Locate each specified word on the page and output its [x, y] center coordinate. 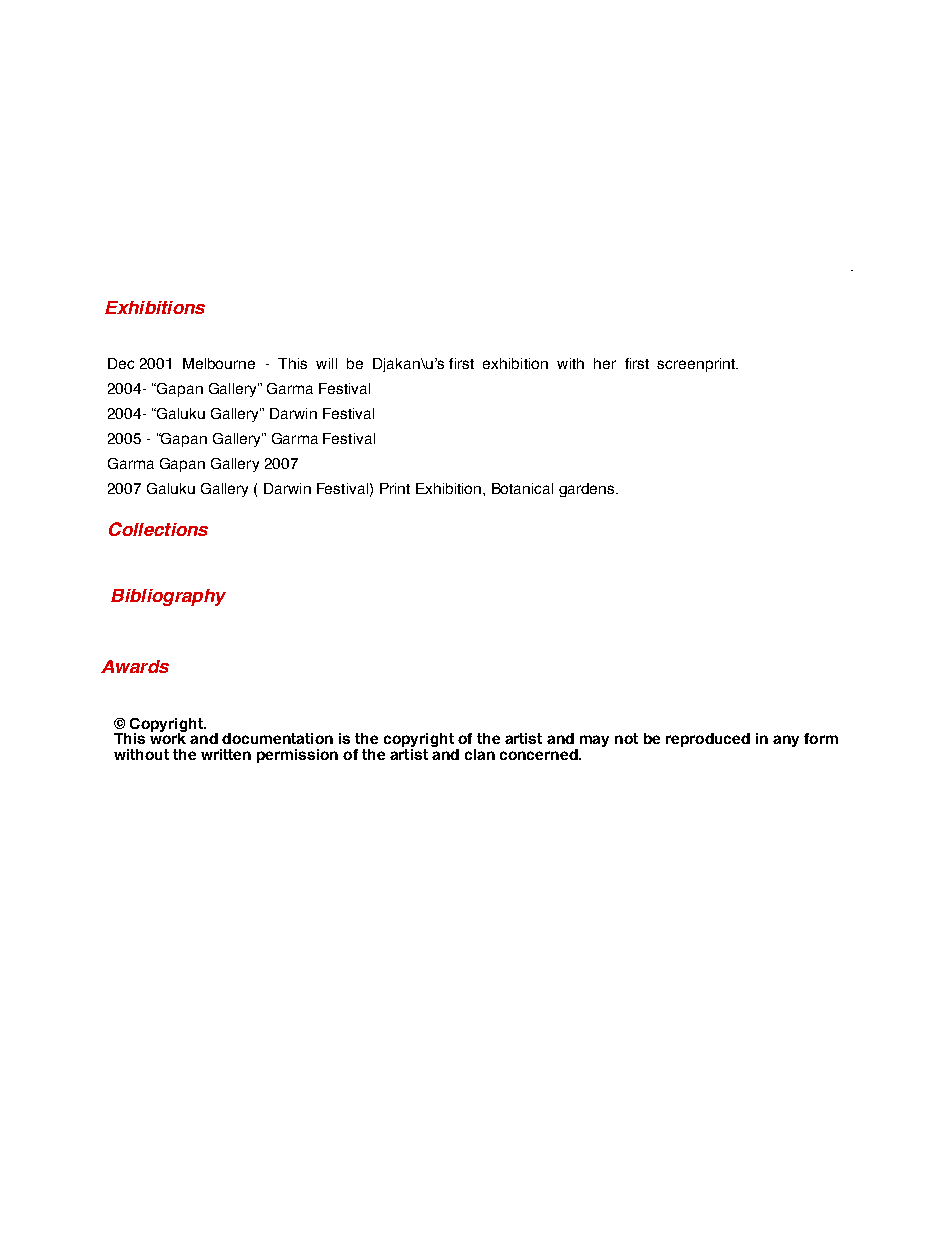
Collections [158, 529]
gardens [588, 490]
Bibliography [168, 597]
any [786, 741]
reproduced [708, 740]
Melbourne [219, 363]
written [226, 754]
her [605, 363]
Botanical [522, 488]
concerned [540, 754]
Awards [135, 666]
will [326, 363]
